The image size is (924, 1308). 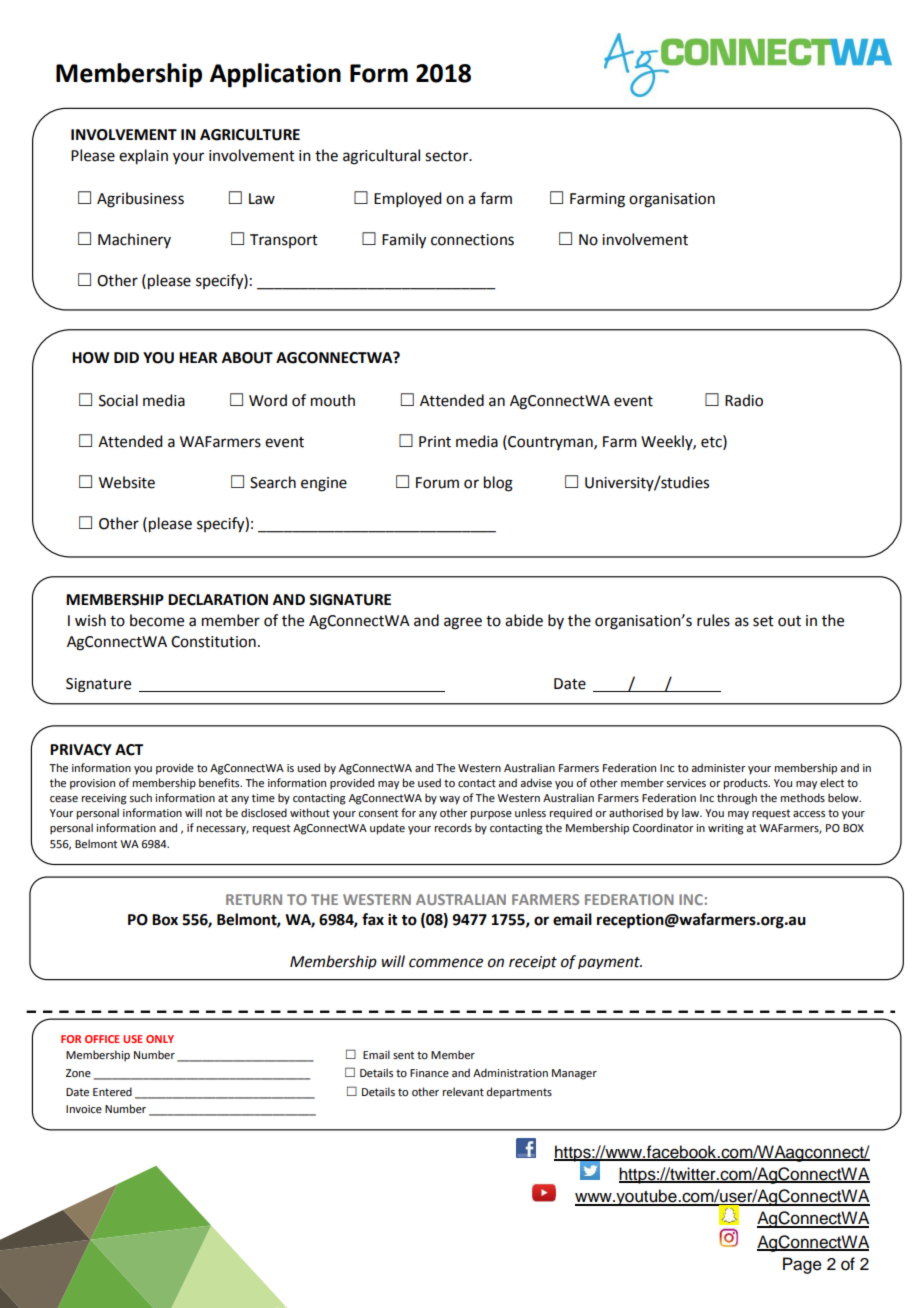 What do you see at coordinates (84, 1109) in the image?
I see `Invoice` at bounding box center [84, 1109].
